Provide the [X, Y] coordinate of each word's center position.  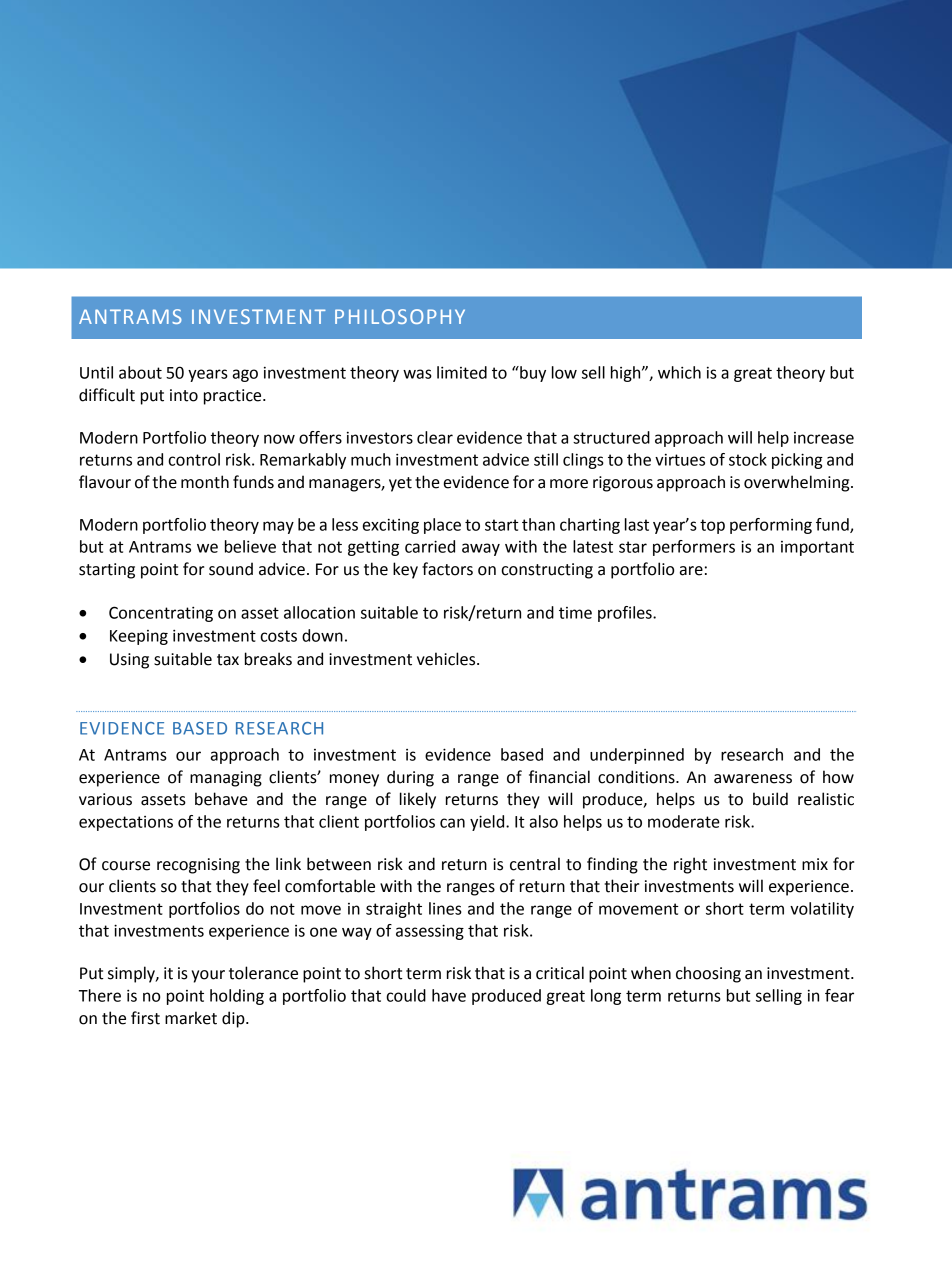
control [194, 459]
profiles [626, 614]
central [535, 864]
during [410, 778]
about [140, 372]
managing [226, 779]
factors [447, 569]
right [690, 865]
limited [462, 372]
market [191, 1018]
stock [748, 459]
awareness [753, 779]
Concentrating [161, 614]
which [679, 372]
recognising [198, 866]
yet [400, 484]
